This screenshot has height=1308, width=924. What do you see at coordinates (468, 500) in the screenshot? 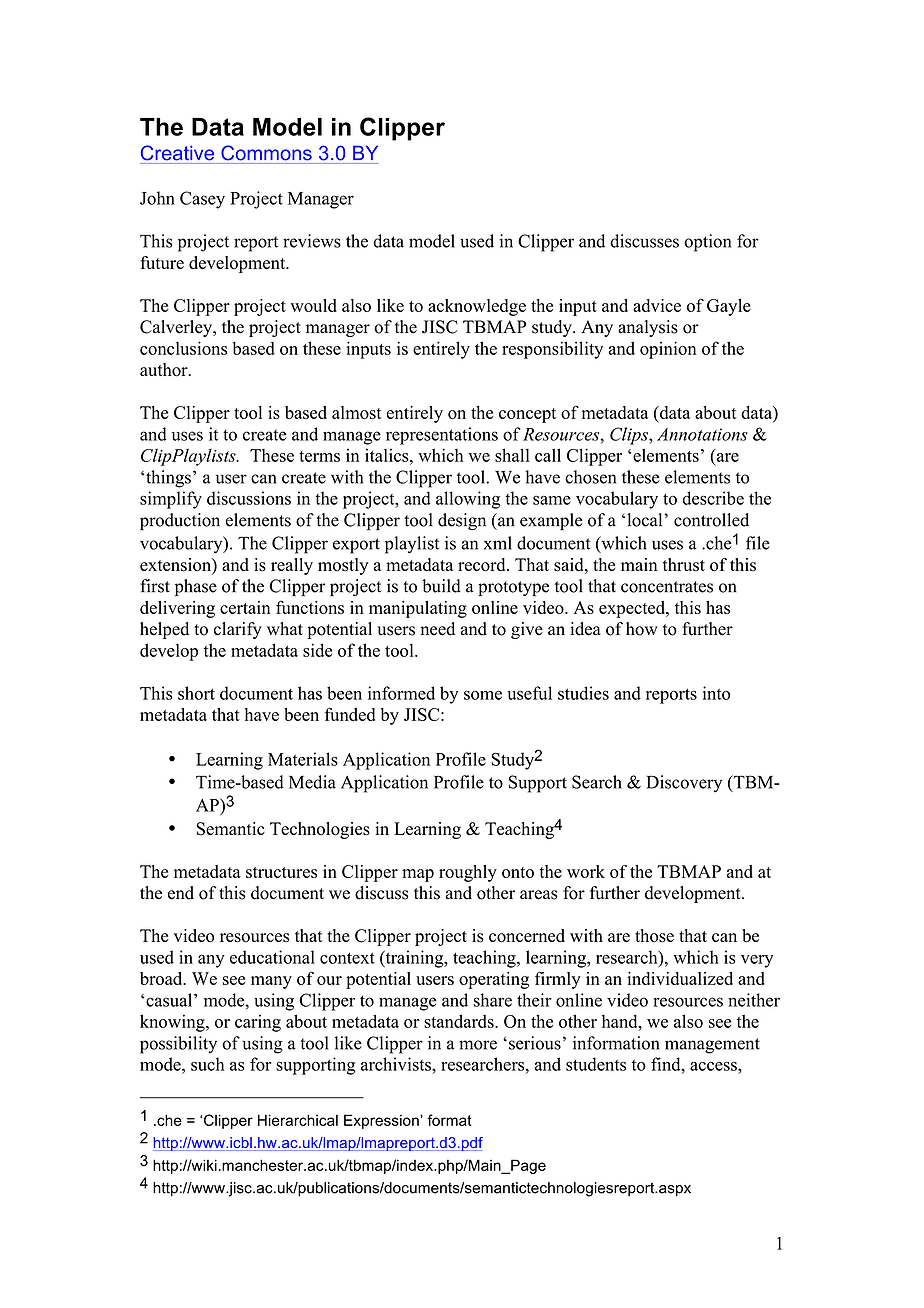
I see `allowing` at bounding box center [468, 500].
